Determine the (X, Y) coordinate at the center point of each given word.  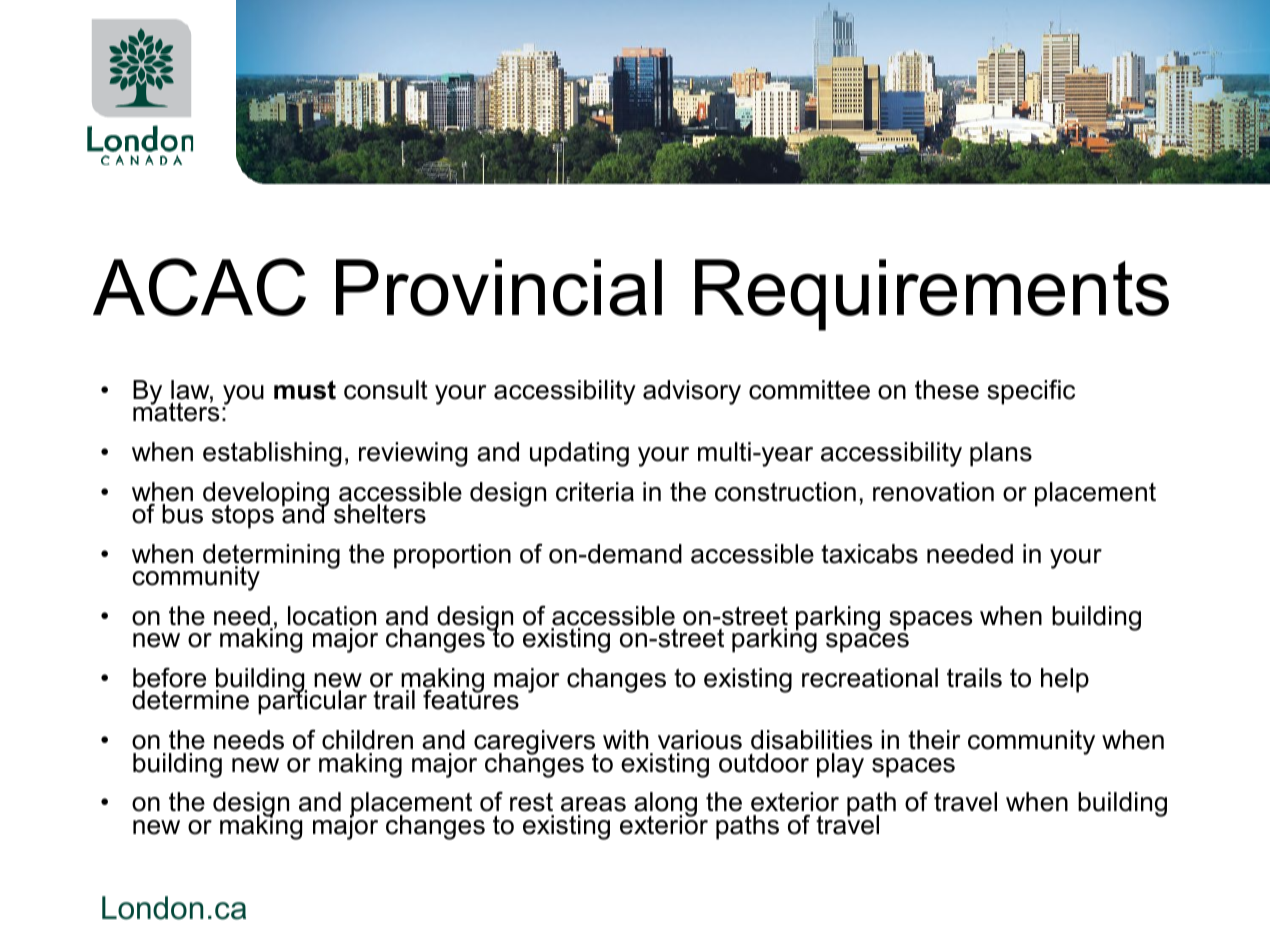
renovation (933, 492)
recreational (870, 678)
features (471, 699)
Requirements (932, 295)
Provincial (499, 287)
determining (271, 558)
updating (579, 454)
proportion (452, 556)
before (169, 677)
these (947, 390)
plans (1001, 454)
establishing (272, 454)
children (367, 740)
